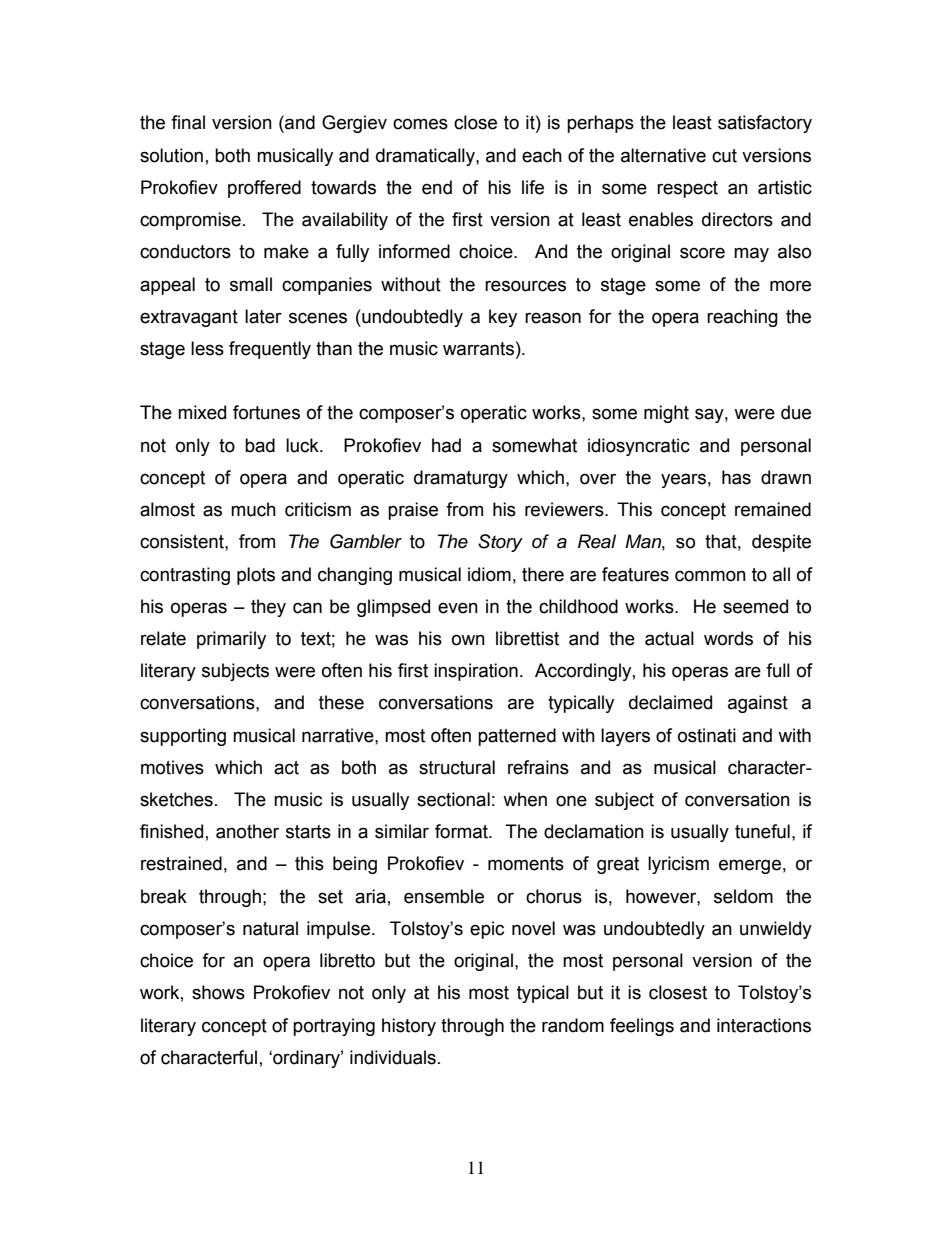 The height and width of the page is (1233, 952). I want to click on cut, so click(724, 156).
